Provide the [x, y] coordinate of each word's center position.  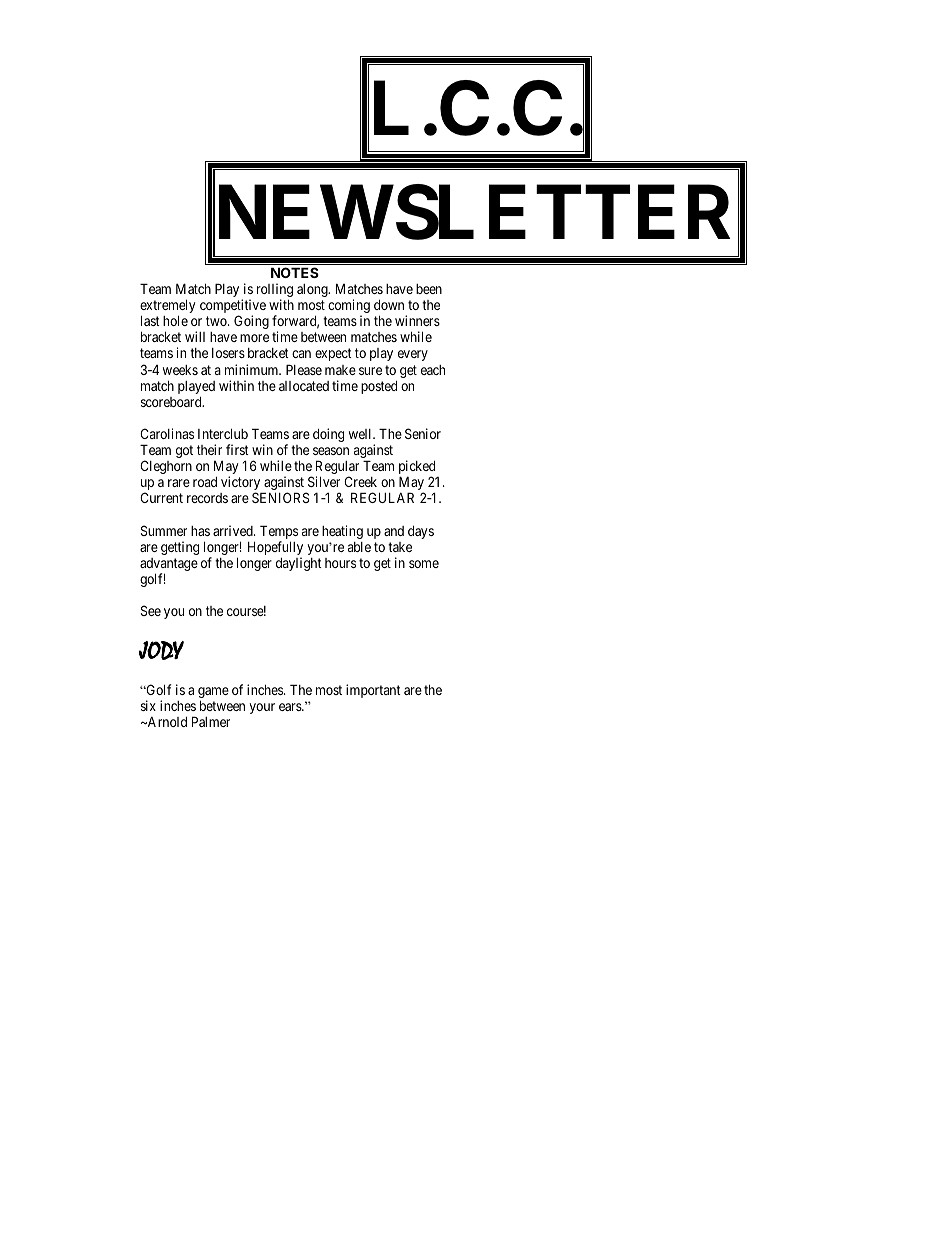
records [207, 498]
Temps [279, 533]
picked [417, 468]
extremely [167, 307]
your [262, 708]
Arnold [166, 722]
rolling [275, 291]
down [389, 305]
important [373, 691]
